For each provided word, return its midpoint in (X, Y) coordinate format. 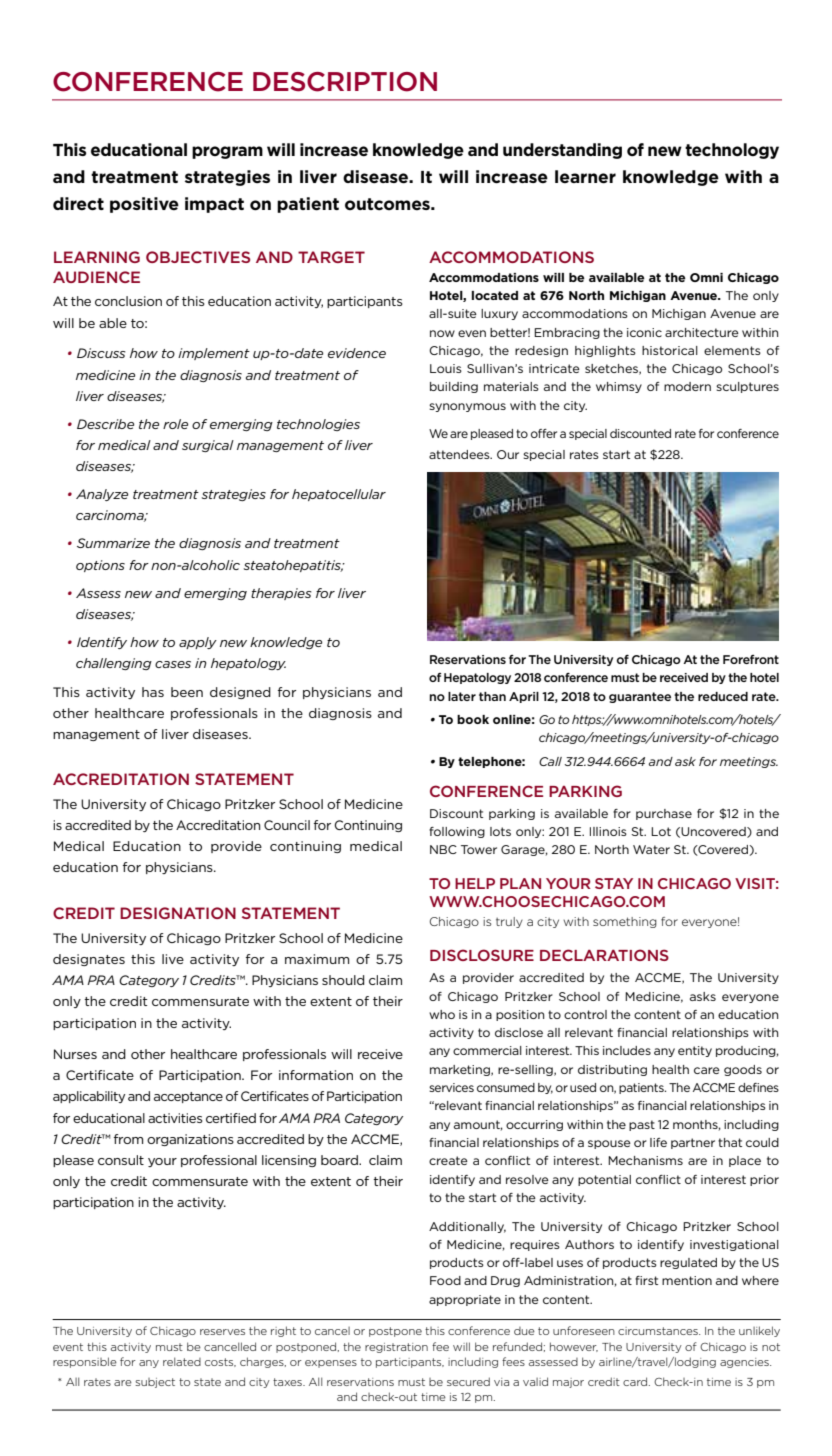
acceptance (188, 1097)
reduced (723, 696)
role (175, 424)
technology (732, 151)
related (182, 1361)
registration (396, 1348)
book (473, 719)
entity (695, 1051)
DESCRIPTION (345, 82)
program (227, 152)
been (187, 692)
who (442, 1014)
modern (687, 386)
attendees (460, 454)
